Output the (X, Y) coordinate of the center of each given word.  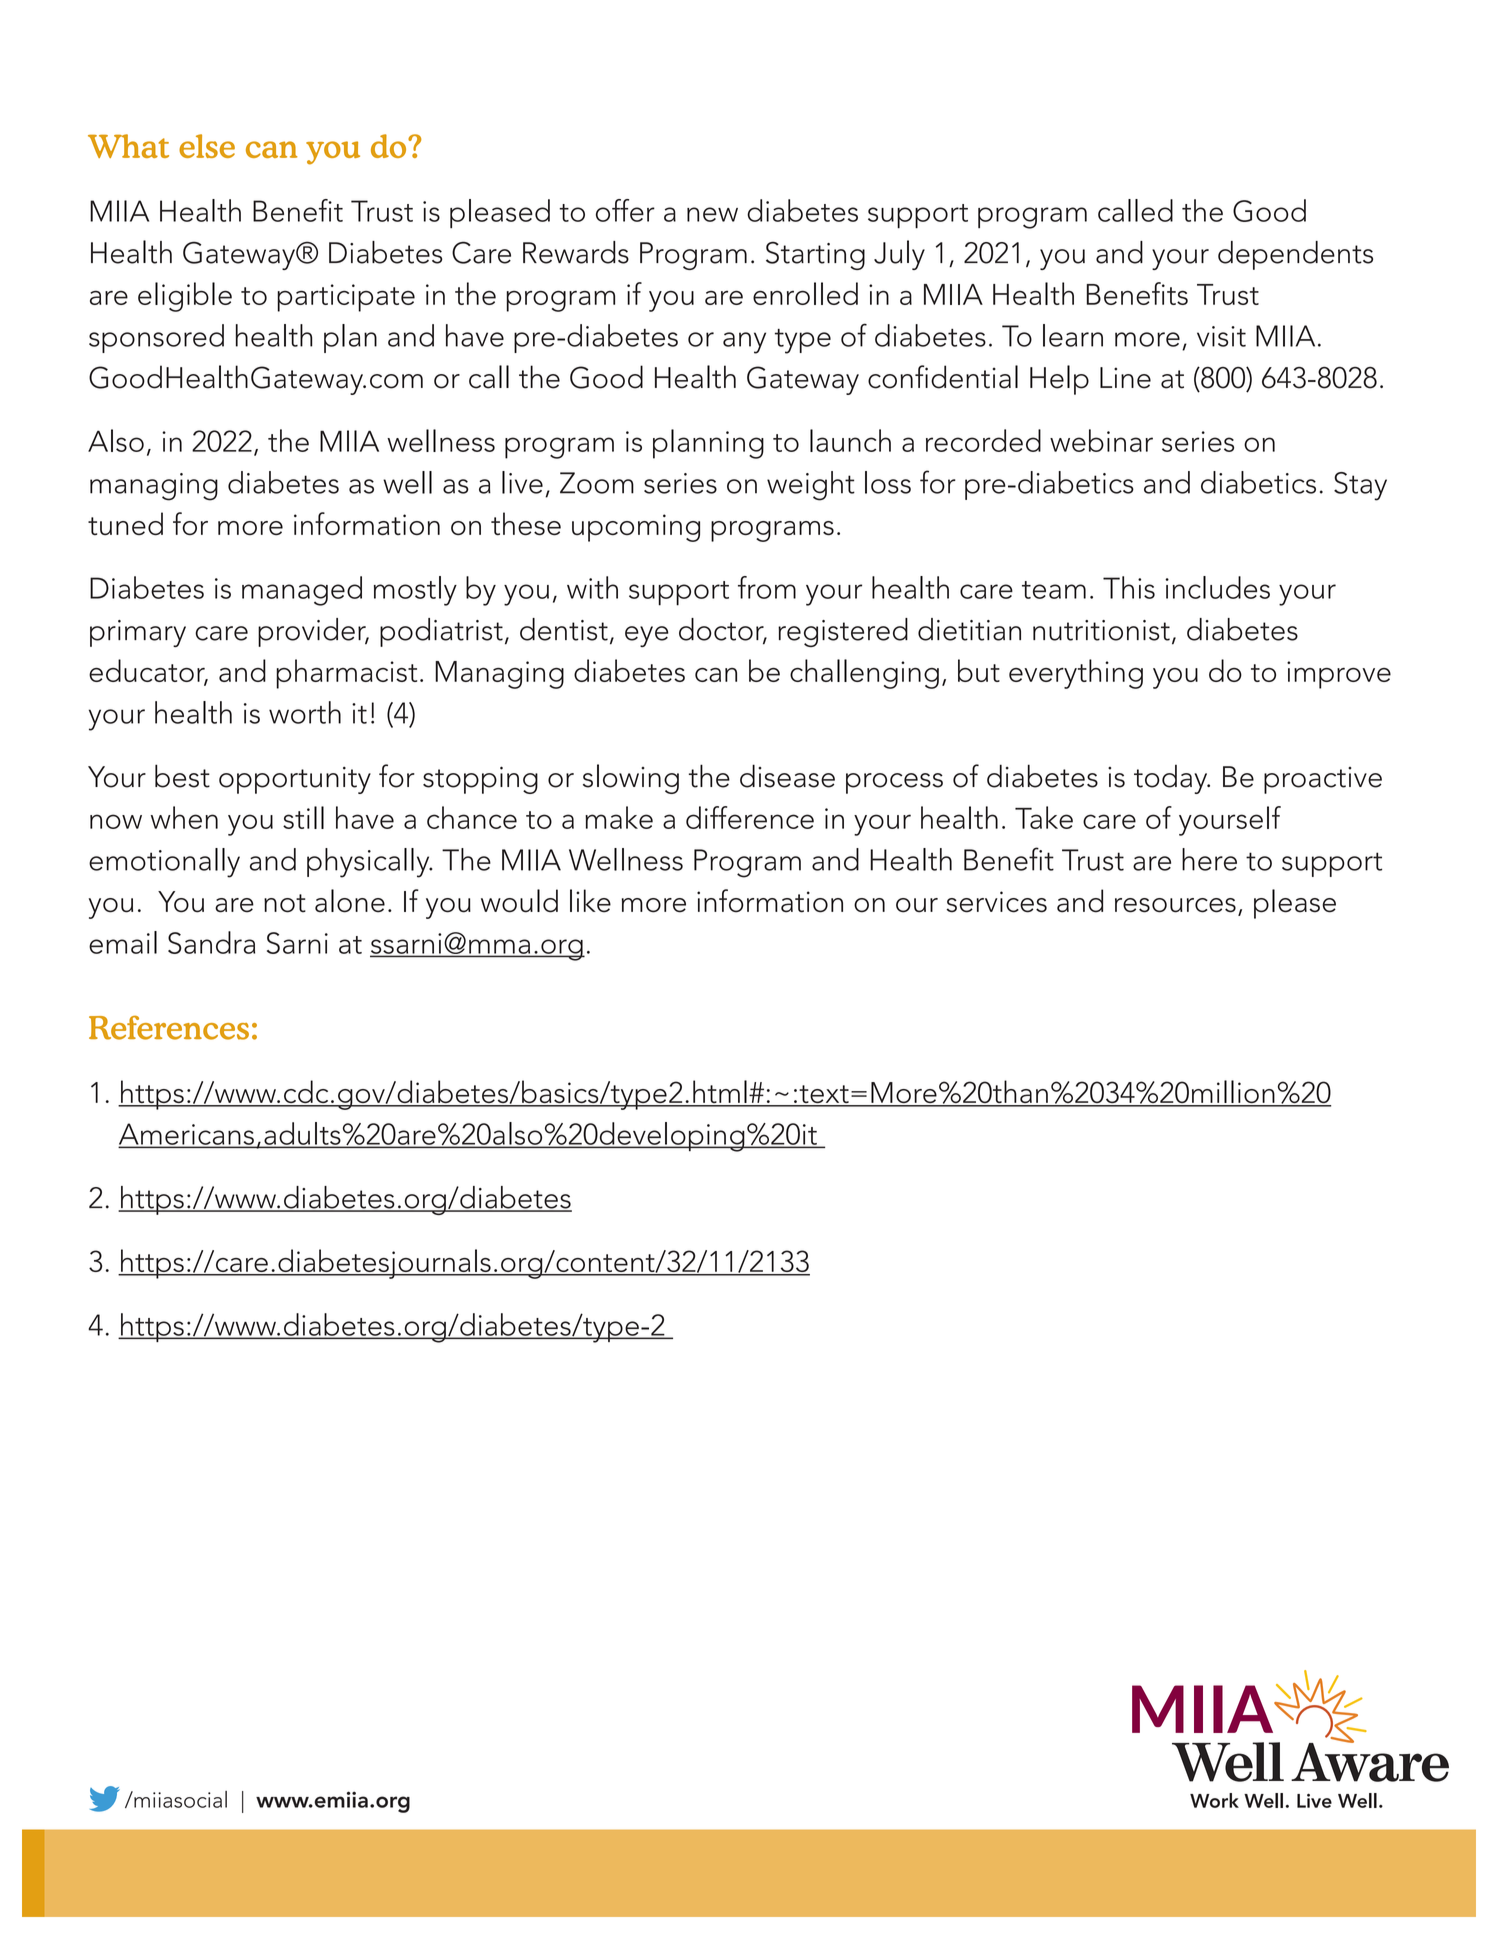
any (744, 343)
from (767, 587)
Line (1125, 378)
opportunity (295, 780)
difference (750, 817)
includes (1217, 587)
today (1172, 779)
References (169, 1028)
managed (302, 591)
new (712, 214)
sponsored (156, 338)
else (207, 146)
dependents (1295, 255)
